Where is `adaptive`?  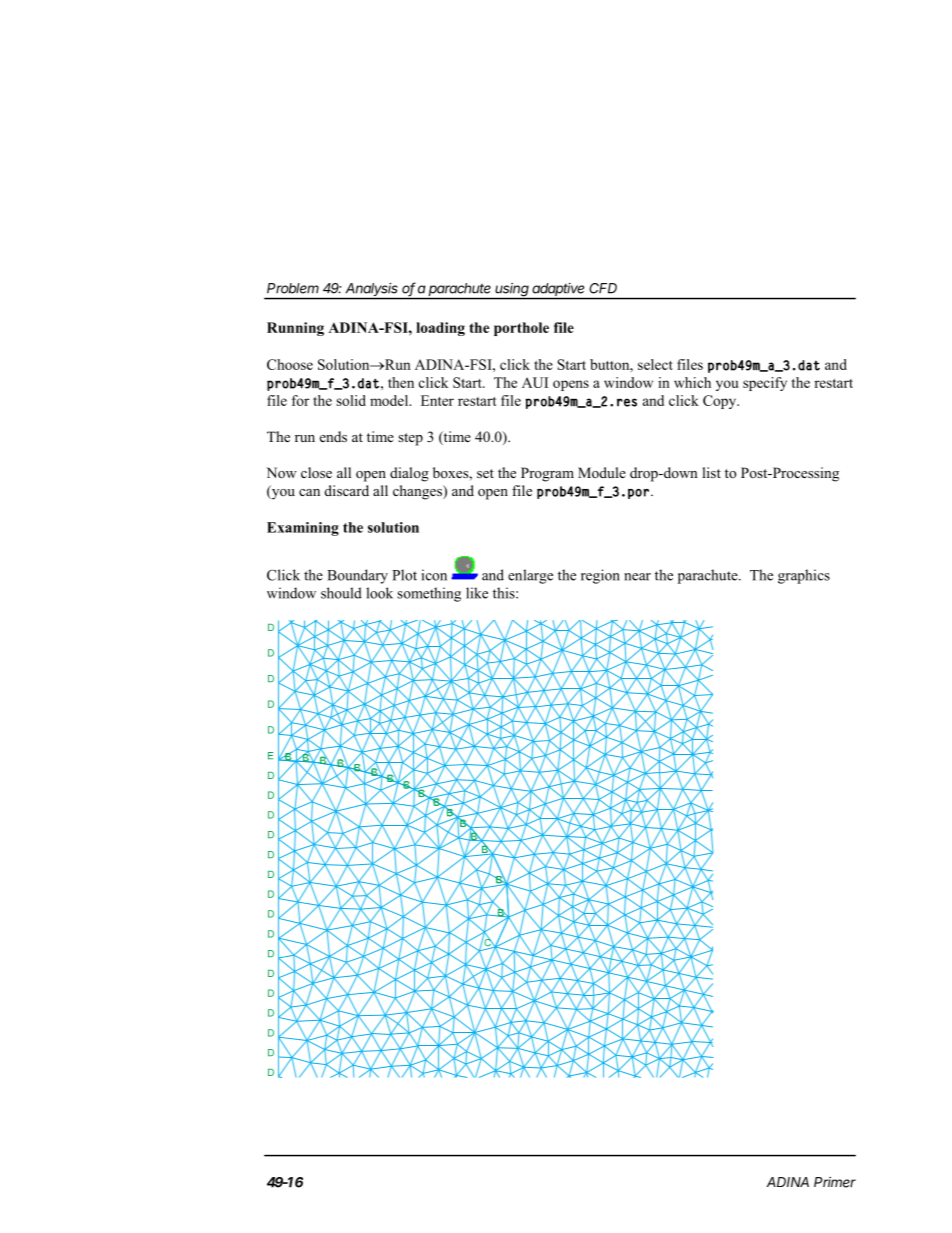
adaptive is located at coordinates (559, 291).
